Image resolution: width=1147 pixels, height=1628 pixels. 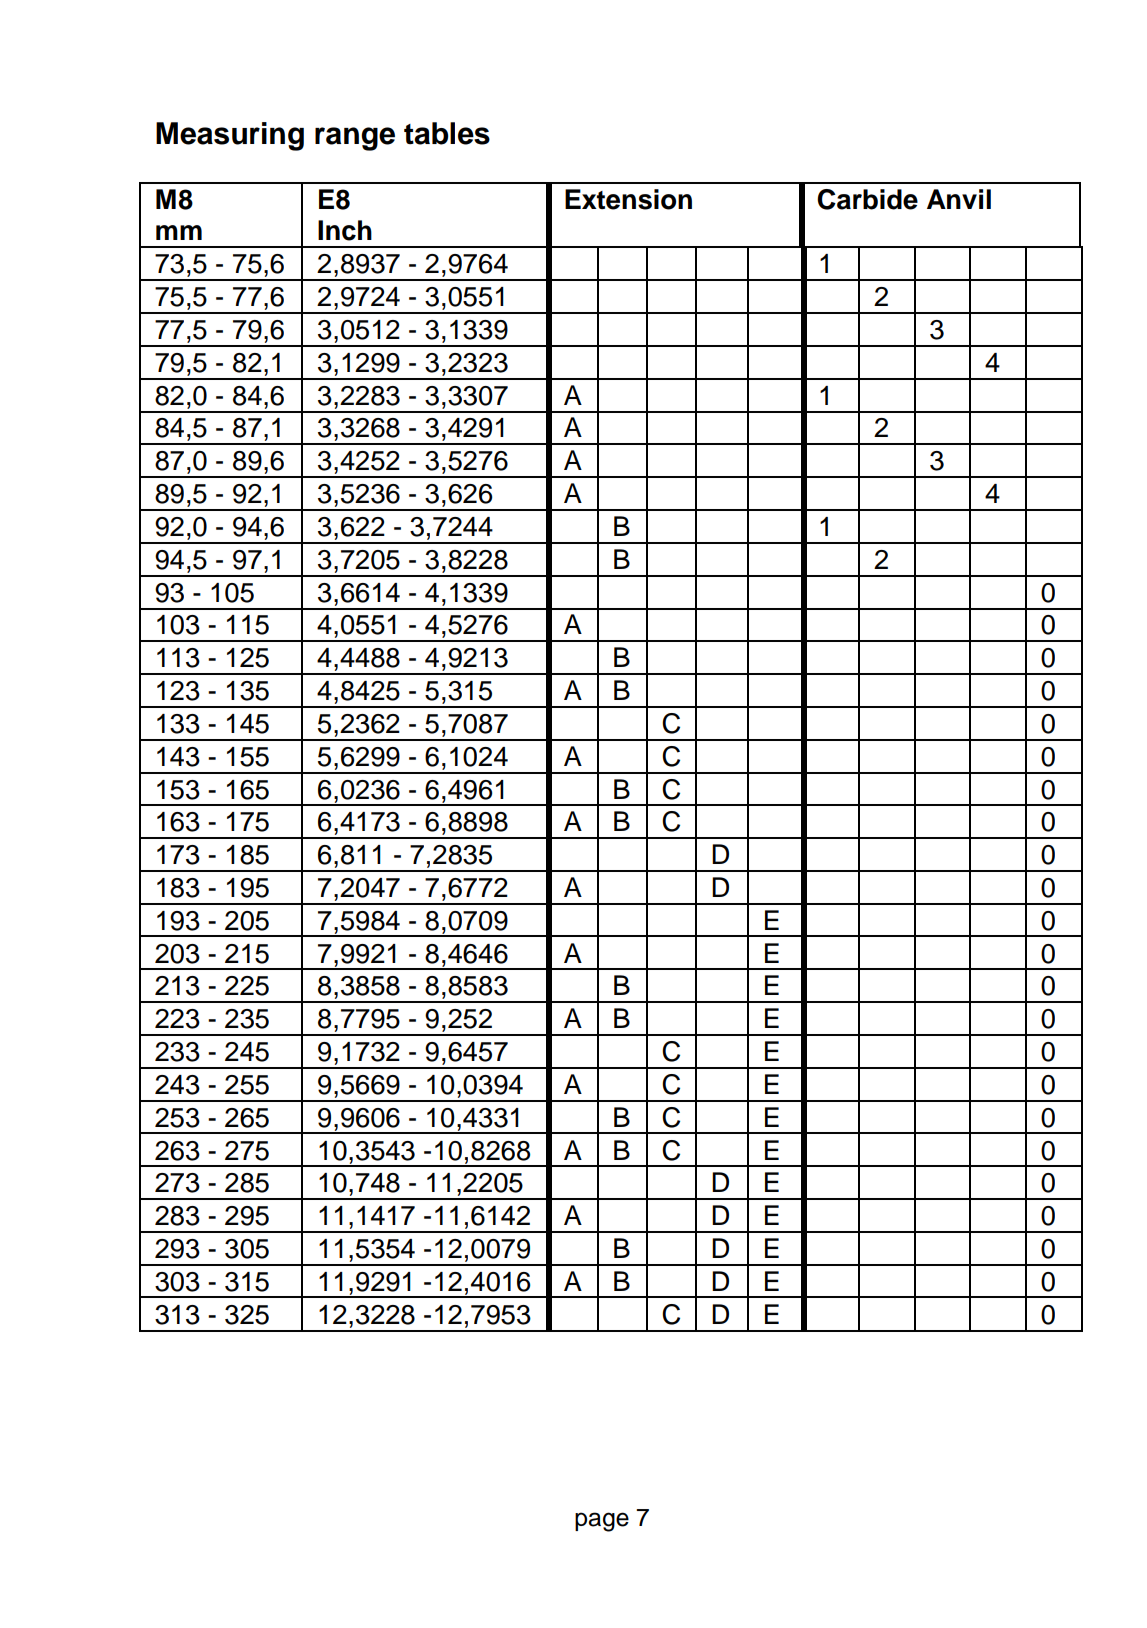 What do you see at coordinates (628, 199) in the screenshot?
I see `Extension` at bounding box center [628, 199].
